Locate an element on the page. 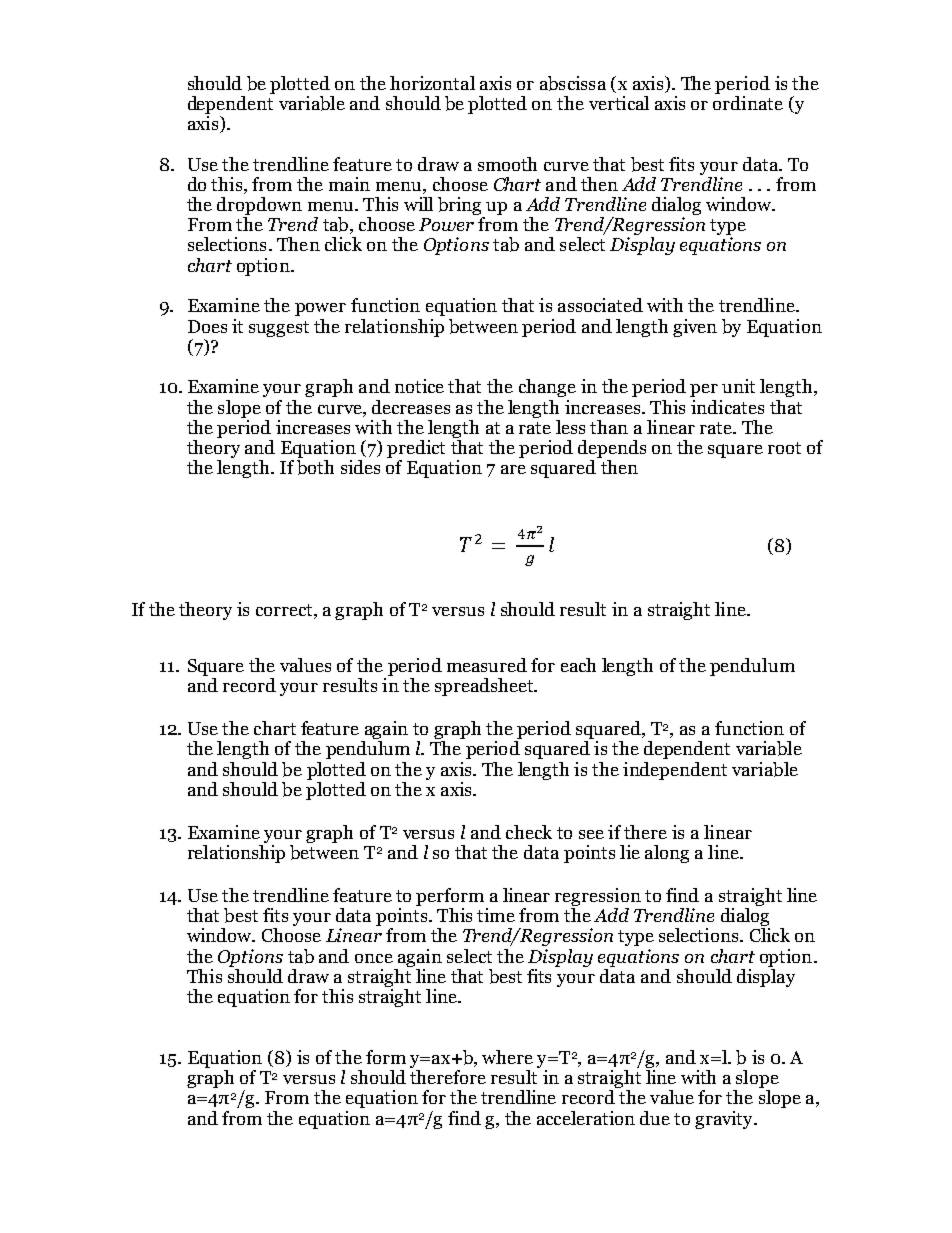 This image has width=952, height=1233. where is located at coordinates (507, 1057).
